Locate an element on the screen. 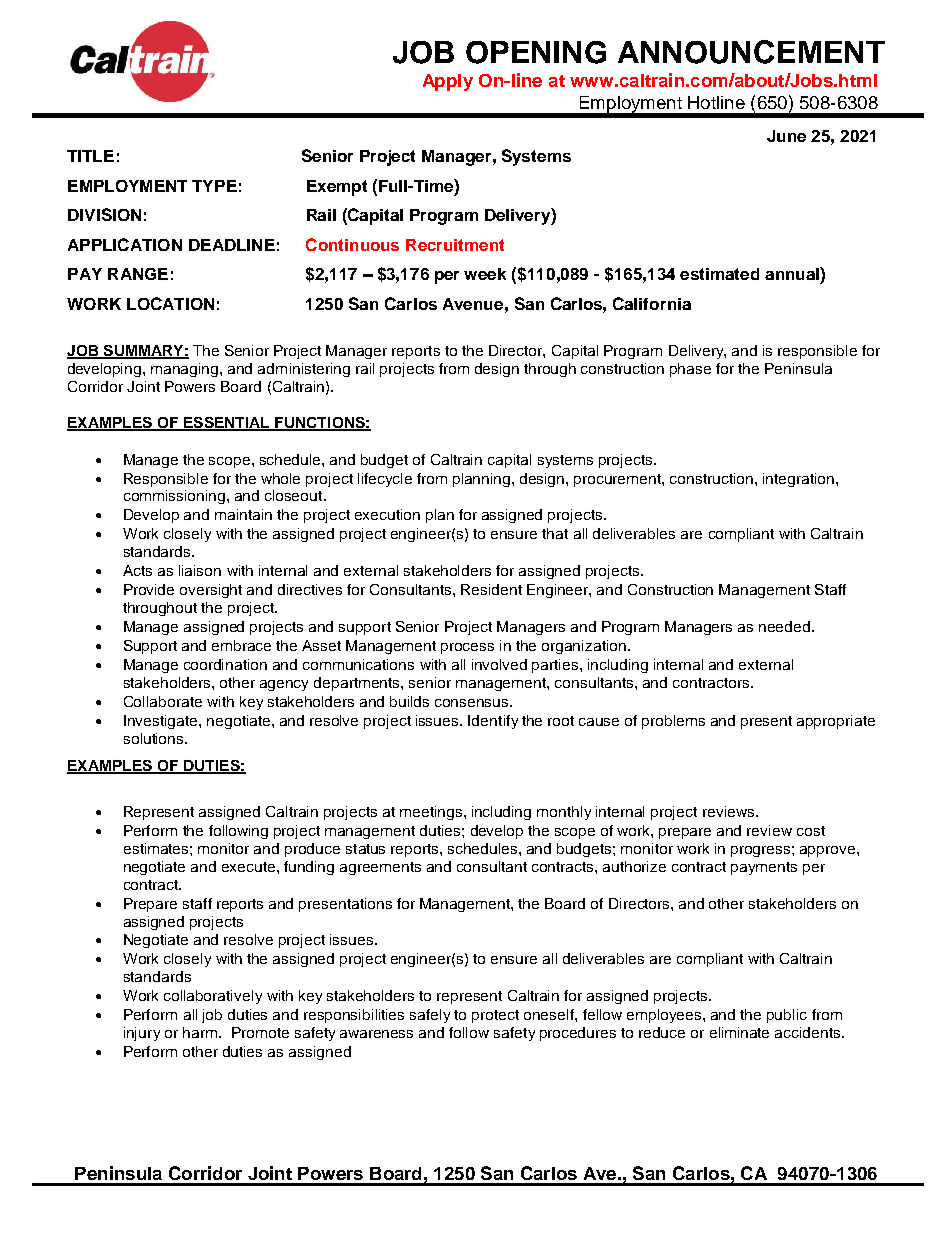 The image size is (952, 1233). Resident is located at coordinates (491, 589).
